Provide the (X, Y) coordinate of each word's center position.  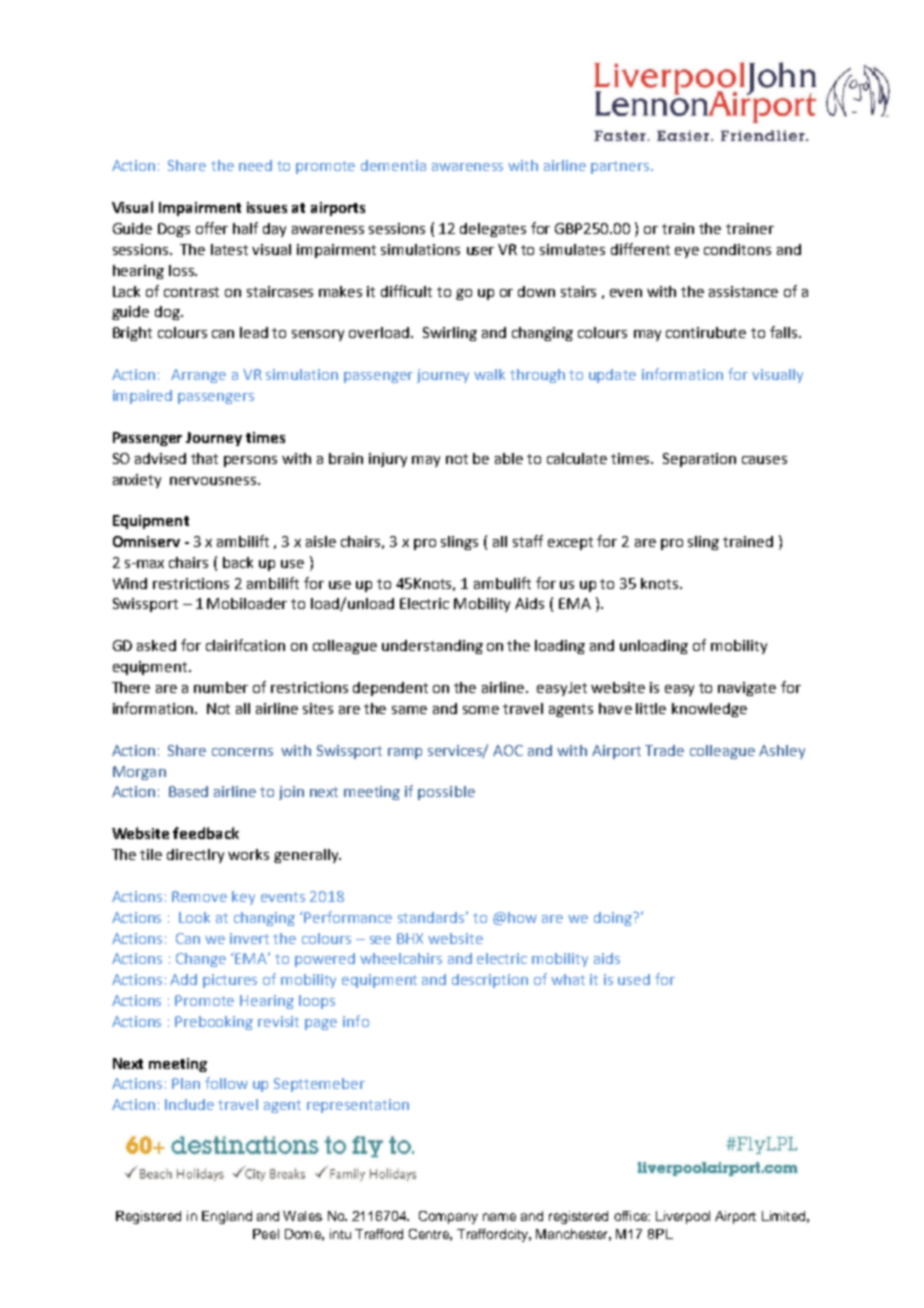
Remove (199, 896)
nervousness (213, 481)
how (522, 917)
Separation (699, 460)
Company (448, 1217)
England (227, 1217)
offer (212, 228)
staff (528, 541)
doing (614, 919)
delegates (493, 230)
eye (687, 252)
